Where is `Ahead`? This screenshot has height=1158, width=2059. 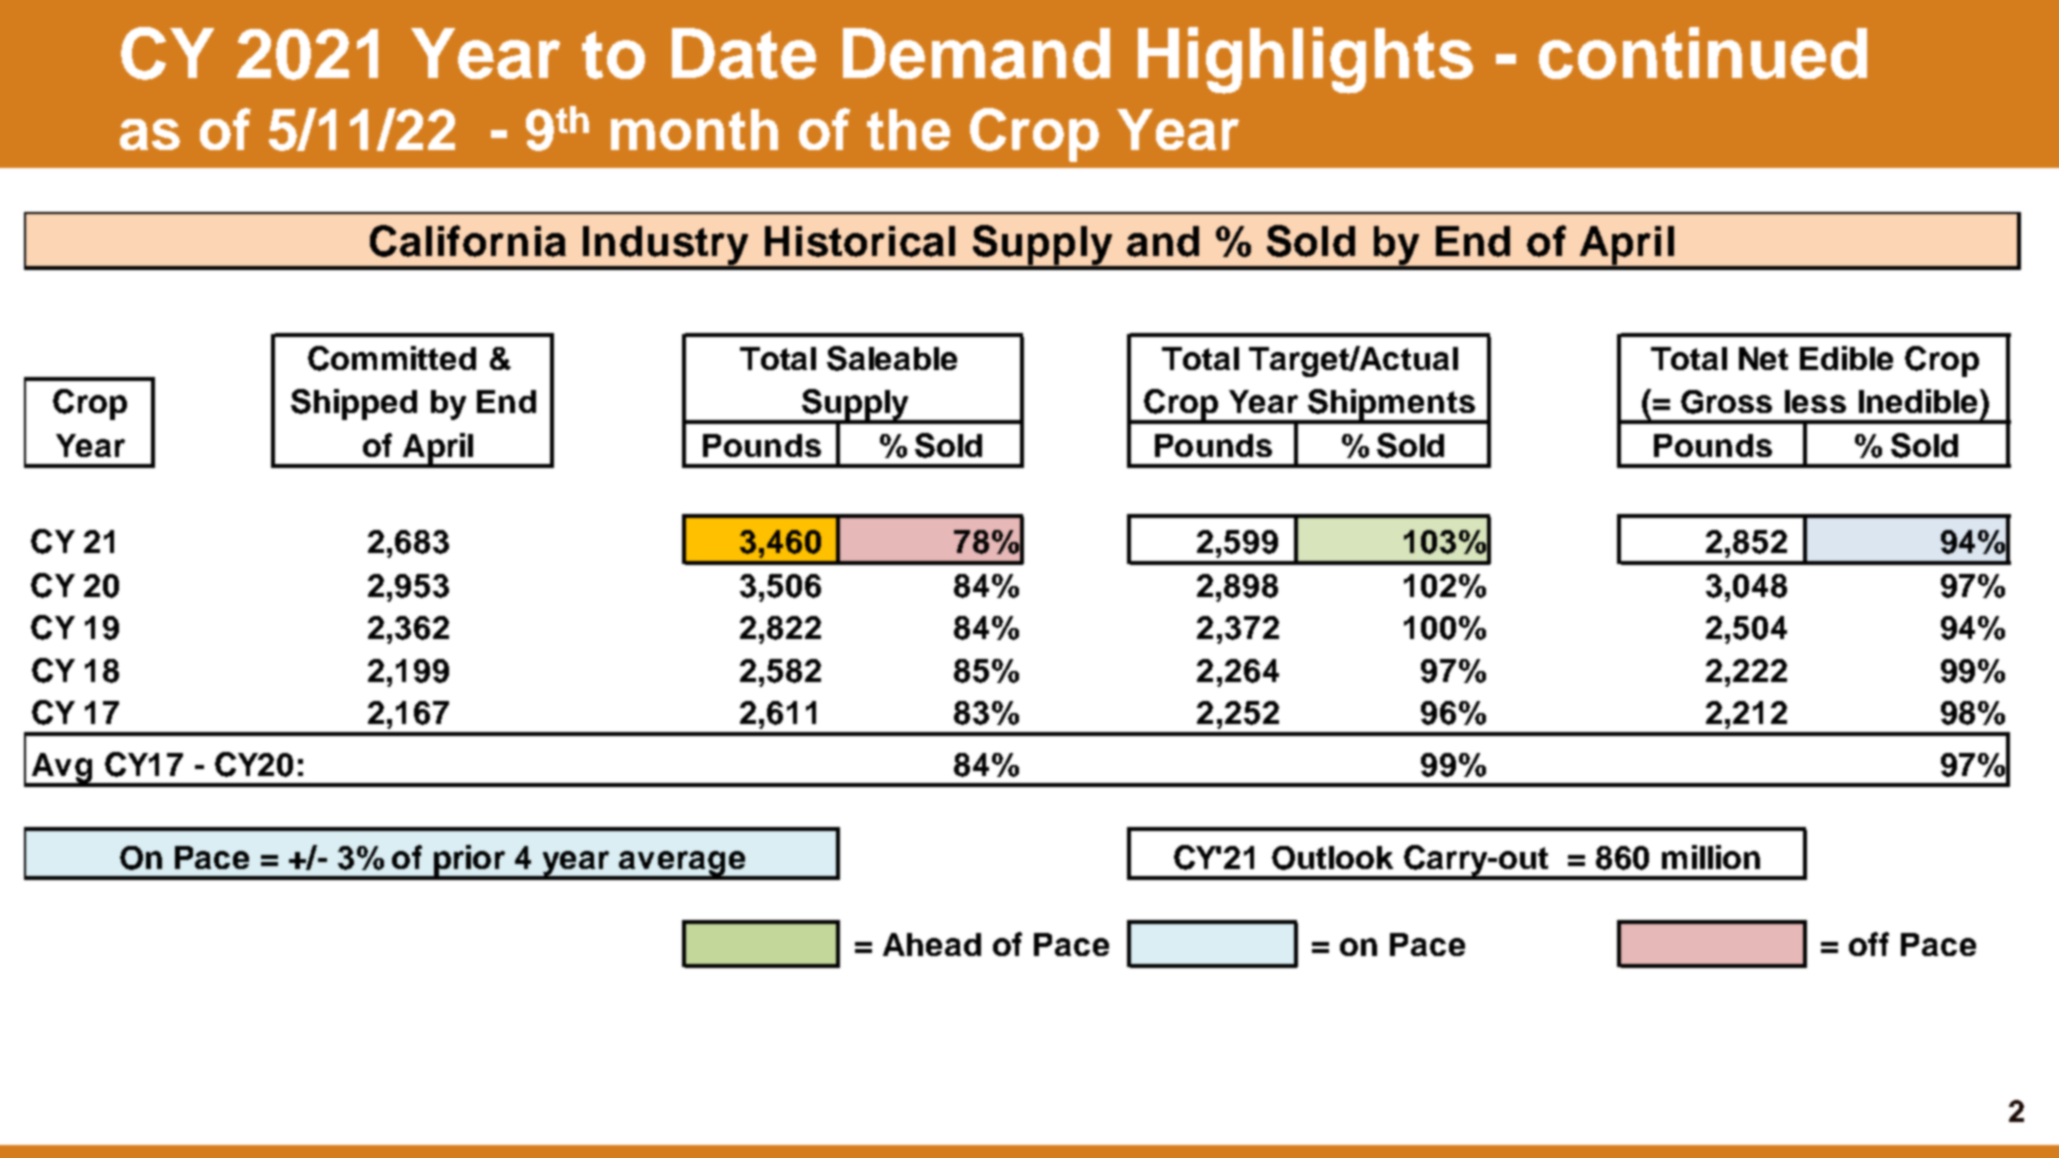 Ahead is located at coordinates (932, 944).
